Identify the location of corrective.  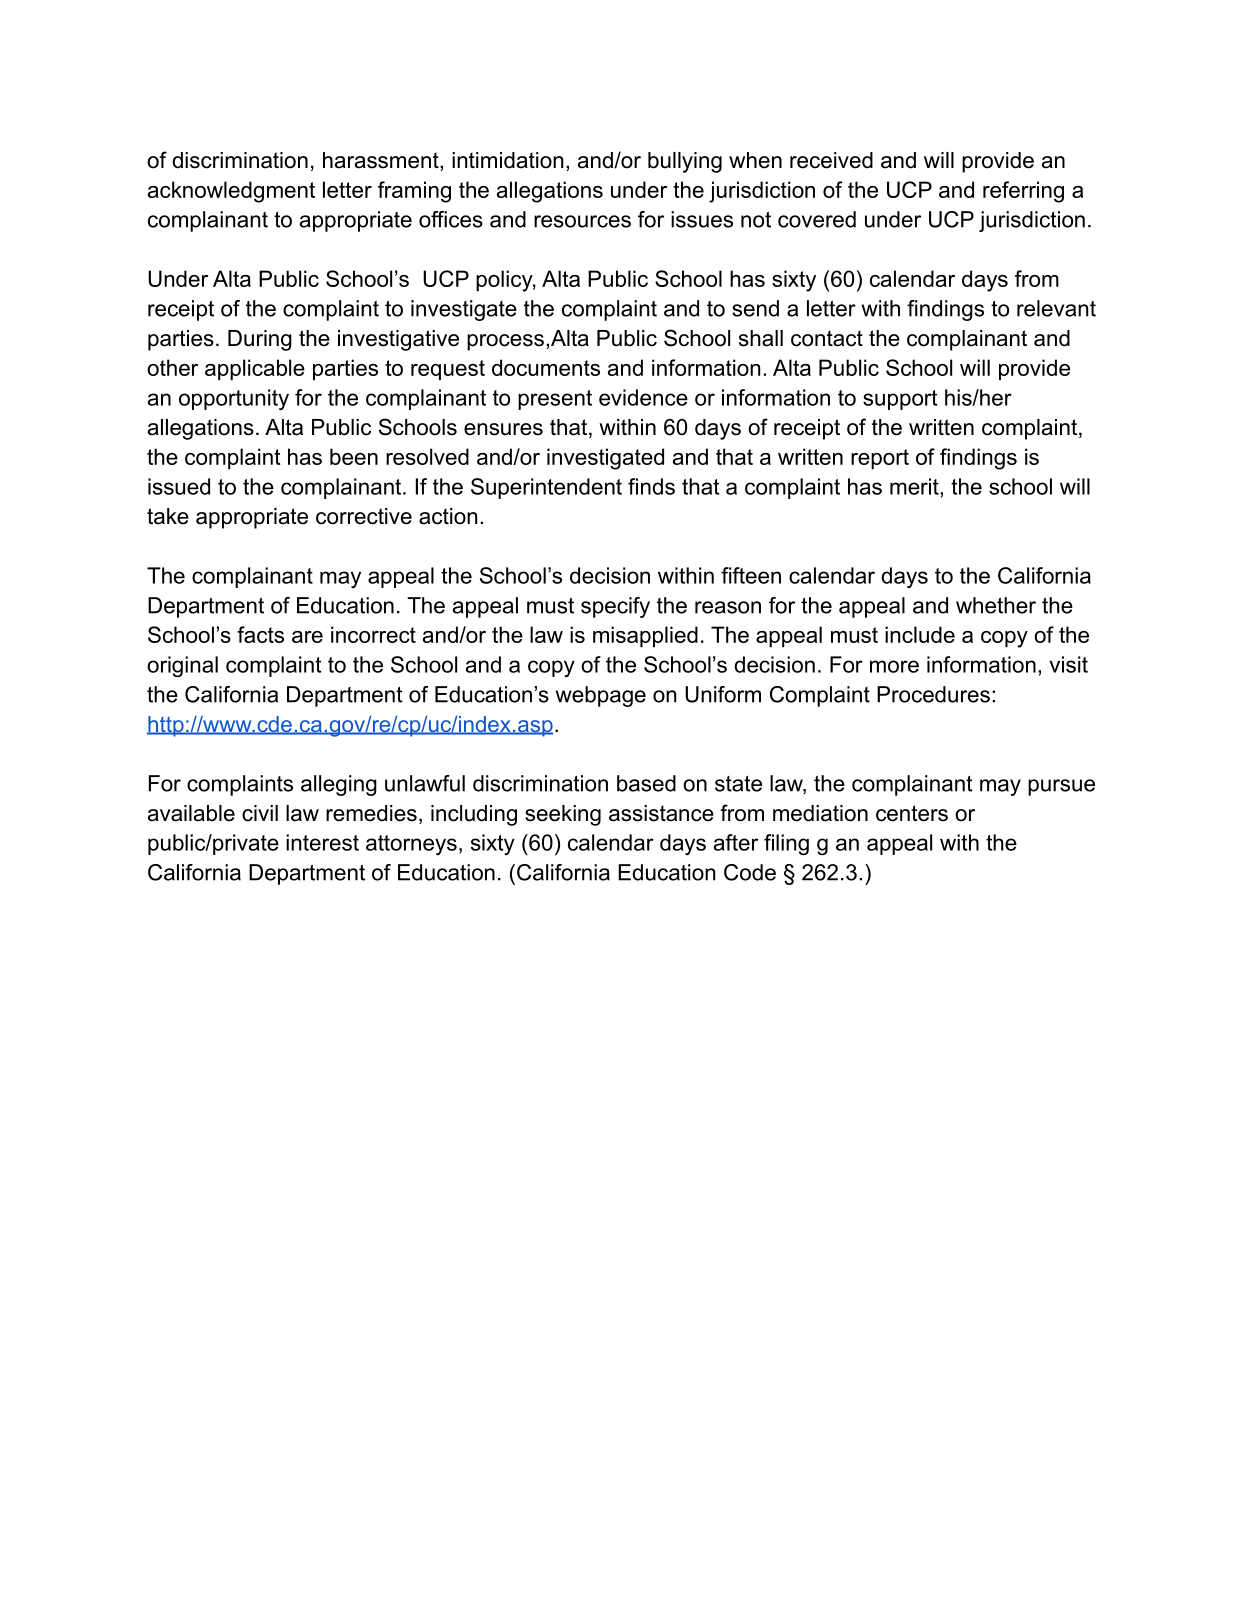
(364, 516).
